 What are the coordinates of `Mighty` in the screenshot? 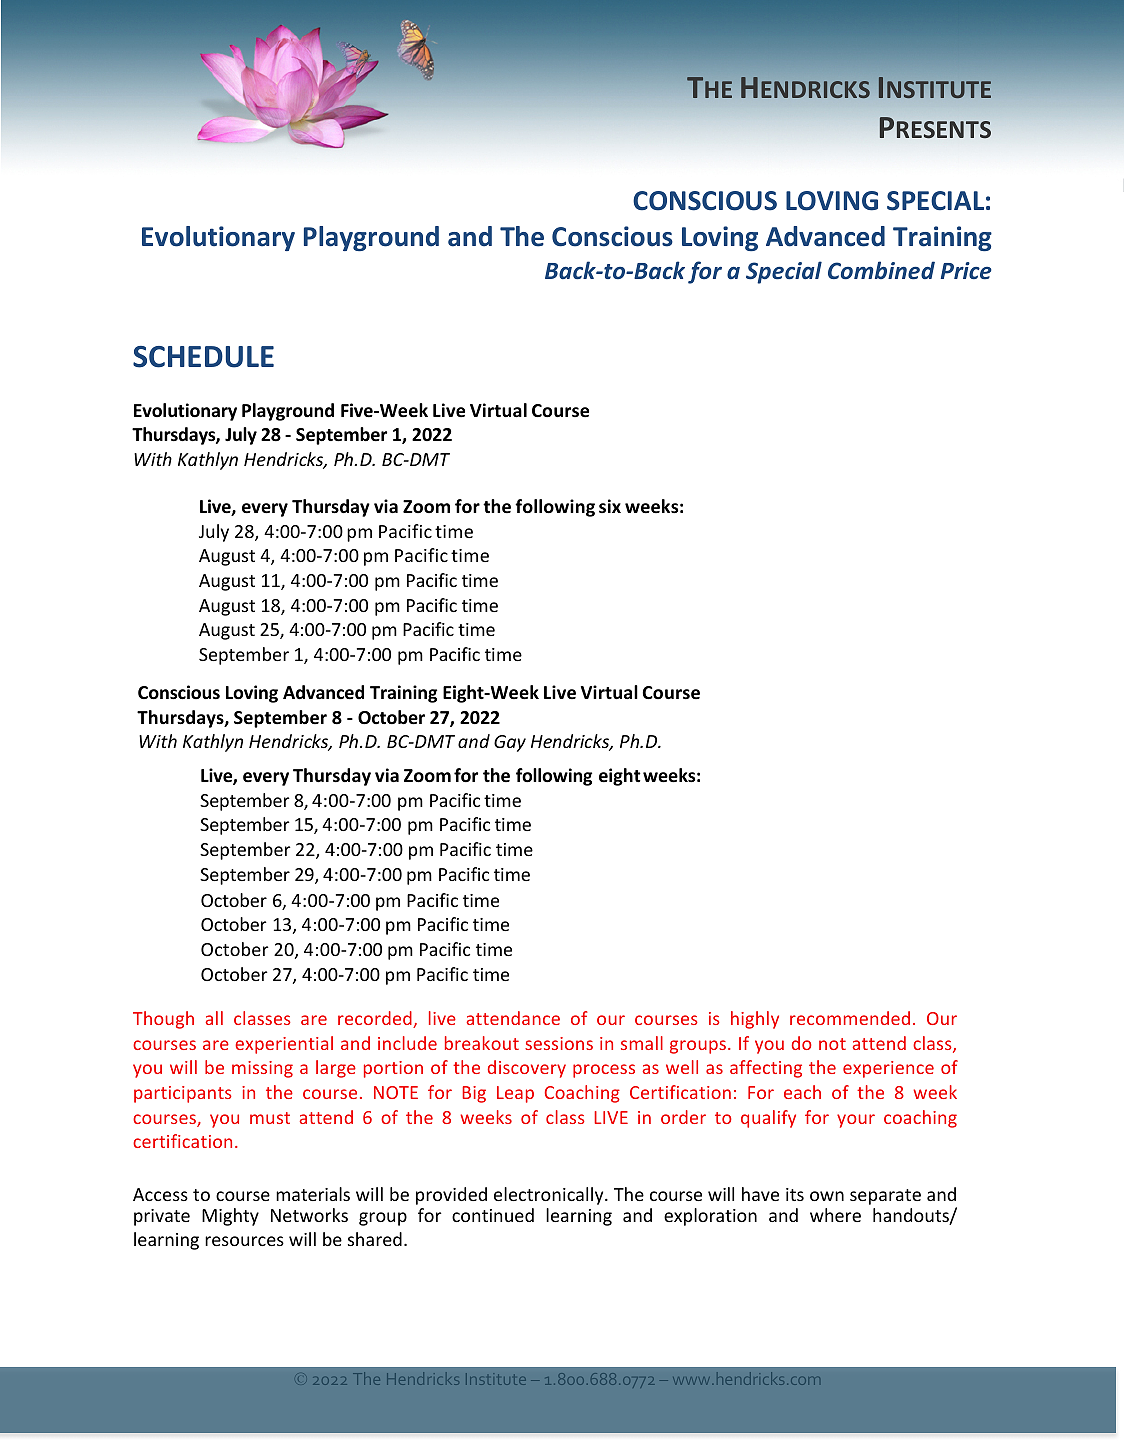 It's located at (230, 1217).
